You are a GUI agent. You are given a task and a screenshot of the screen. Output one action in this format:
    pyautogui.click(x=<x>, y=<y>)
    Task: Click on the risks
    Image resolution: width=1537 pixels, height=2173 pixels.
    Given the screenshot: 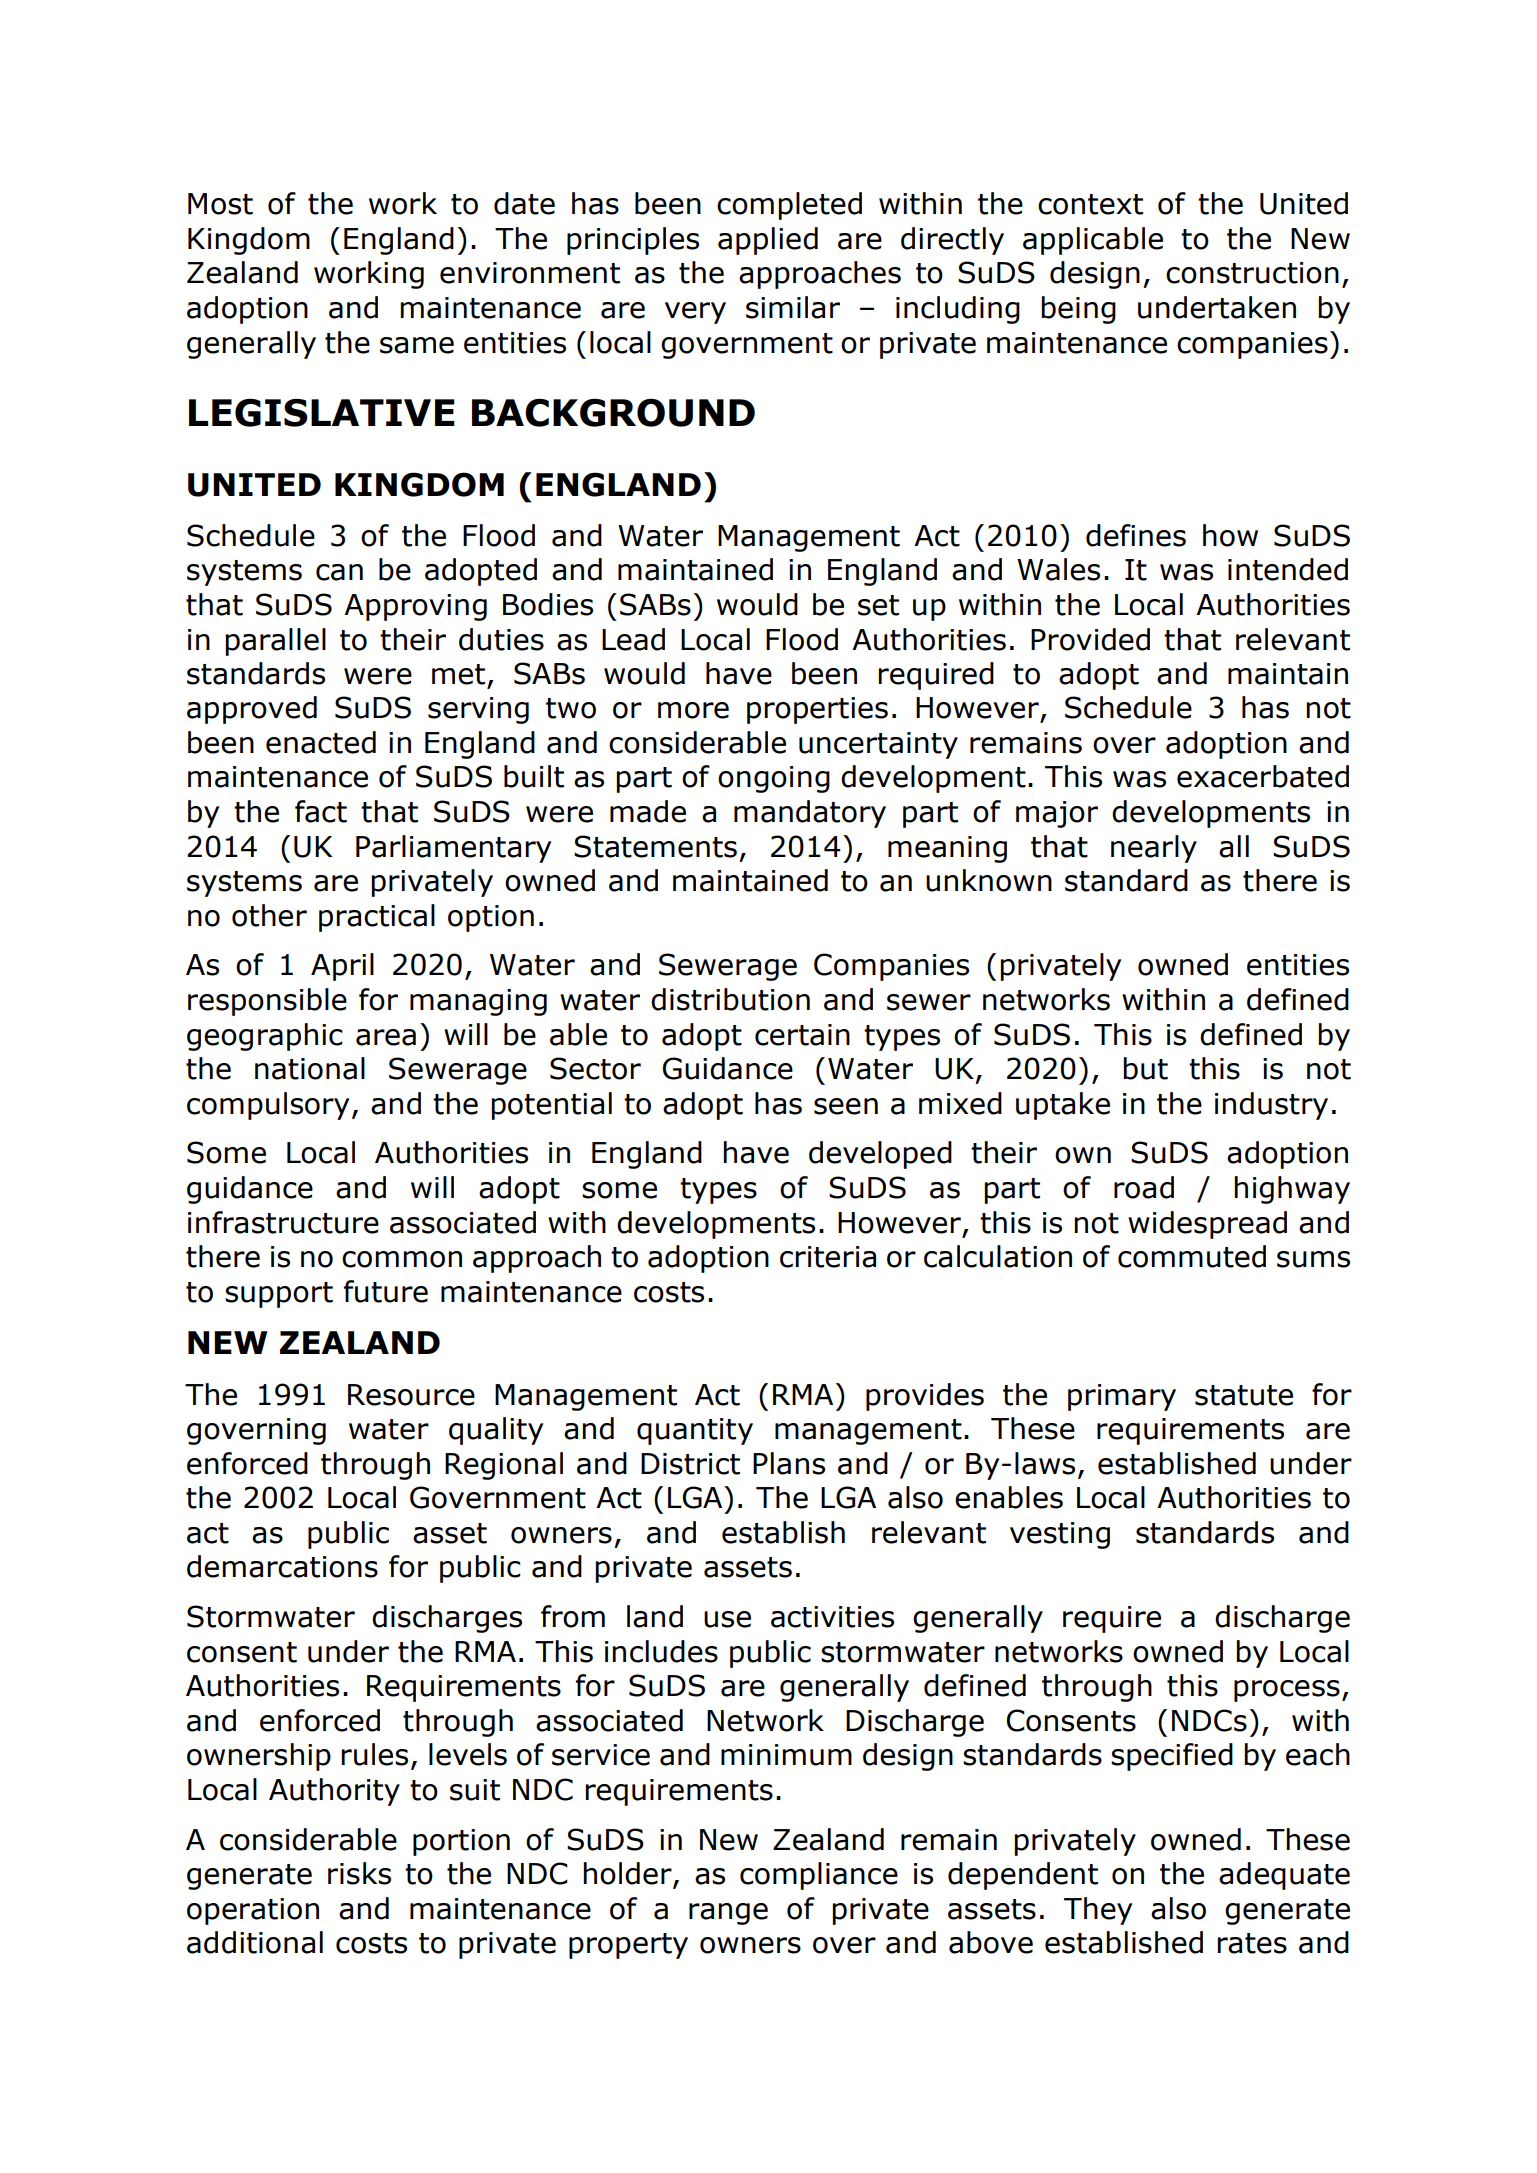 What is the action you would take?
    pyautogui.click(x=359, y=1873)
